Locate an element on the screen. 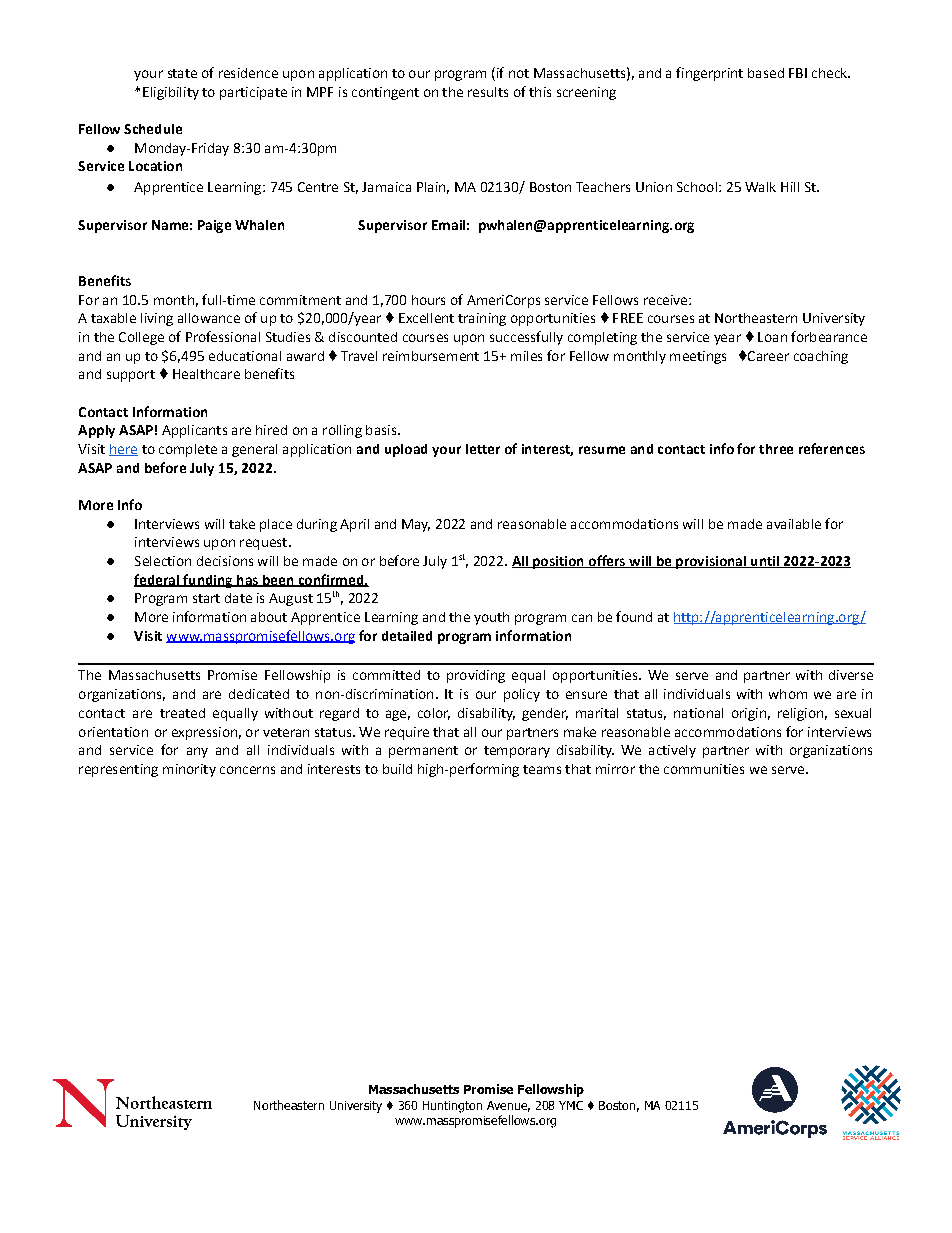 The height and width of the screenshot is (1233, 952). communities is located at coordinates (704, 769).
